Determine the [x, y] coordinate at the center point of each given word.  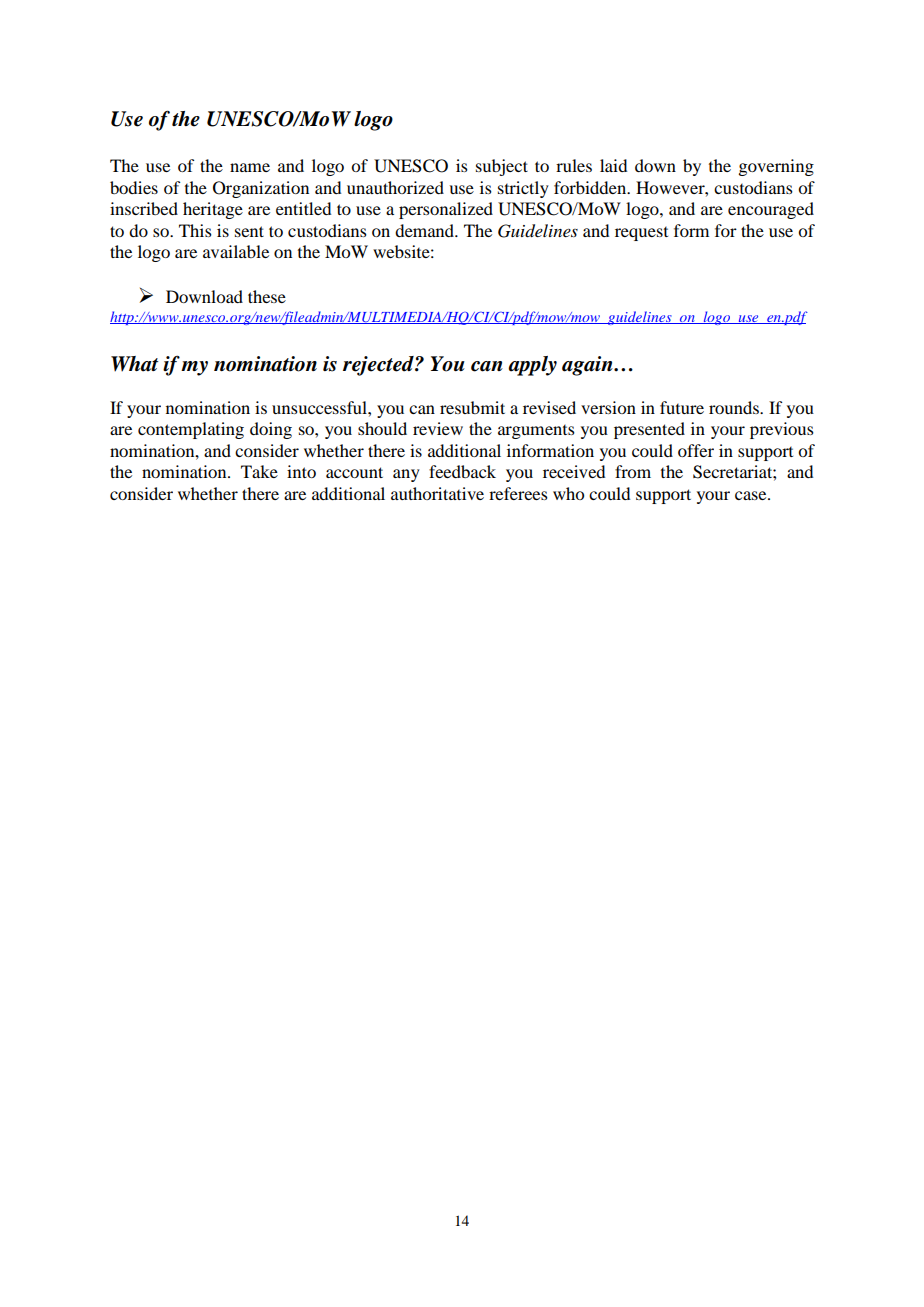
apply [532, 366]
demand [425, 230]
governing [776, 167]
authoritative [437, 493]
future [682, 407]
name [250, 167]
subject [502, 167]
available [236, 251]
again [588, 366]
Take [259, 471]
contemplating [191, 430]
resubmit [472, 407]
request [641, 234]
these [267, 296]
